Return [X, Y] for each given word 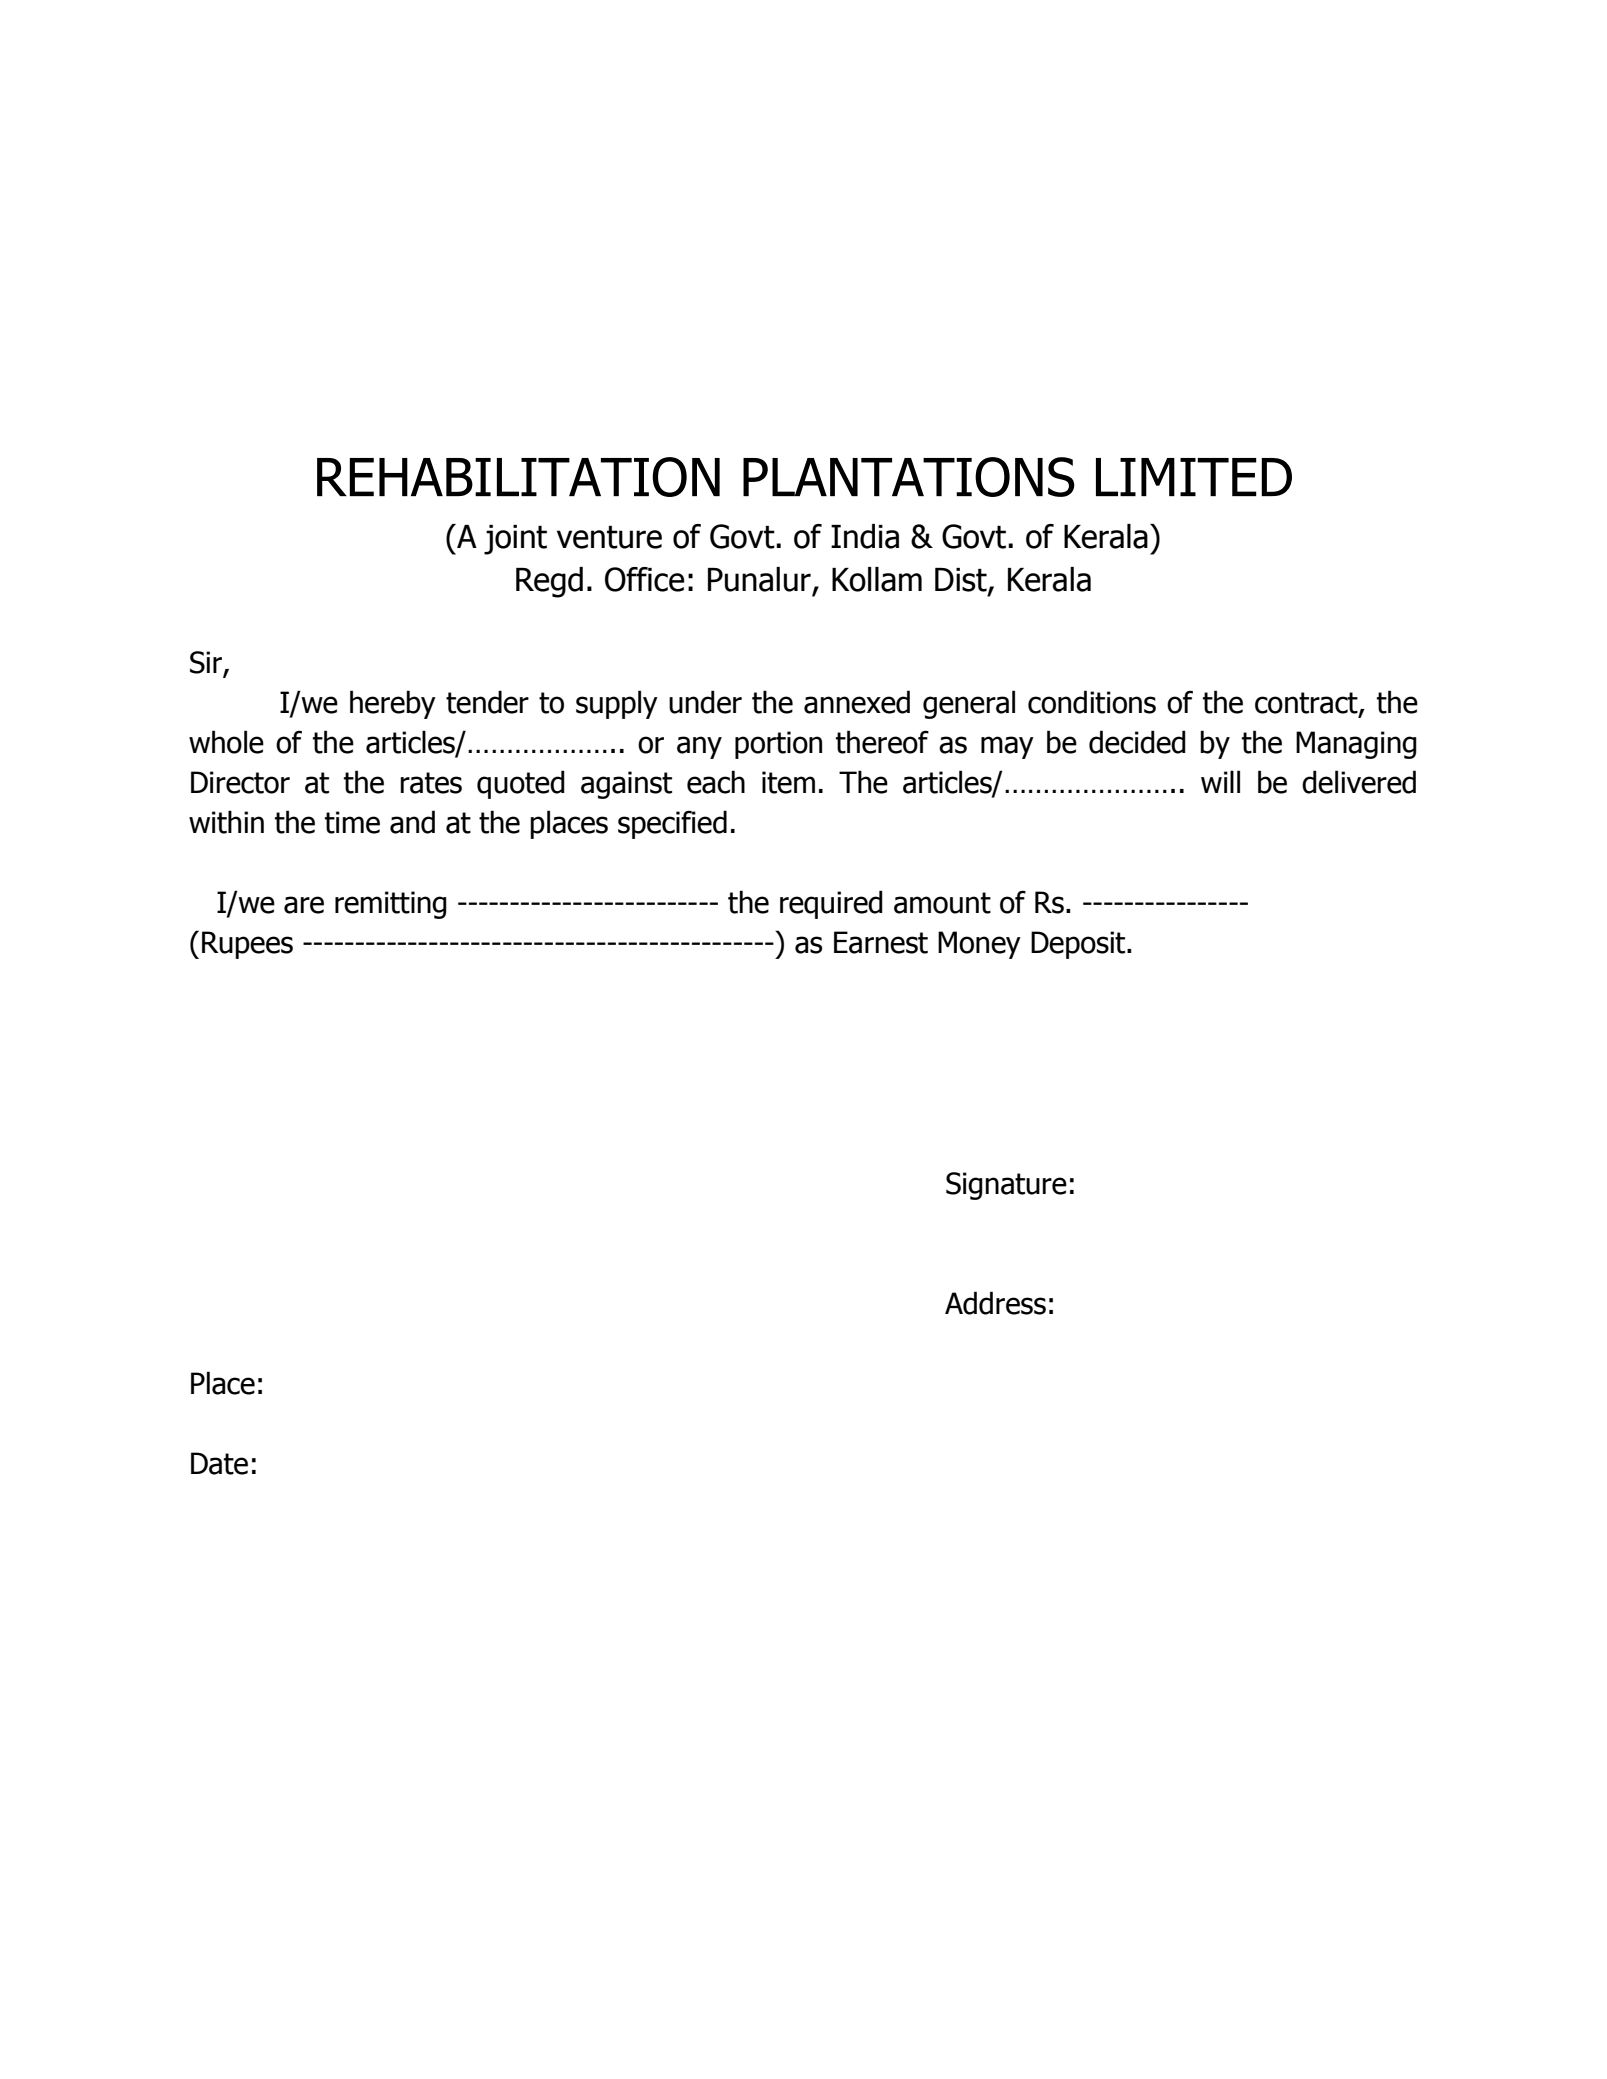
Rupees [247, 945]
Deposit [1079, 945]
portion [778, 745]
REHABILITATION [518, 477]
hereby [393, 704]
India [865, 536]
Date [219, 1463]
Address [995, 1303]
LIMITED [1194, 477]
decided [1137, 742]
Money [979, 945]
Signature [1006, 1186]
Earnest [881, 942]
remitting [391, 905]
